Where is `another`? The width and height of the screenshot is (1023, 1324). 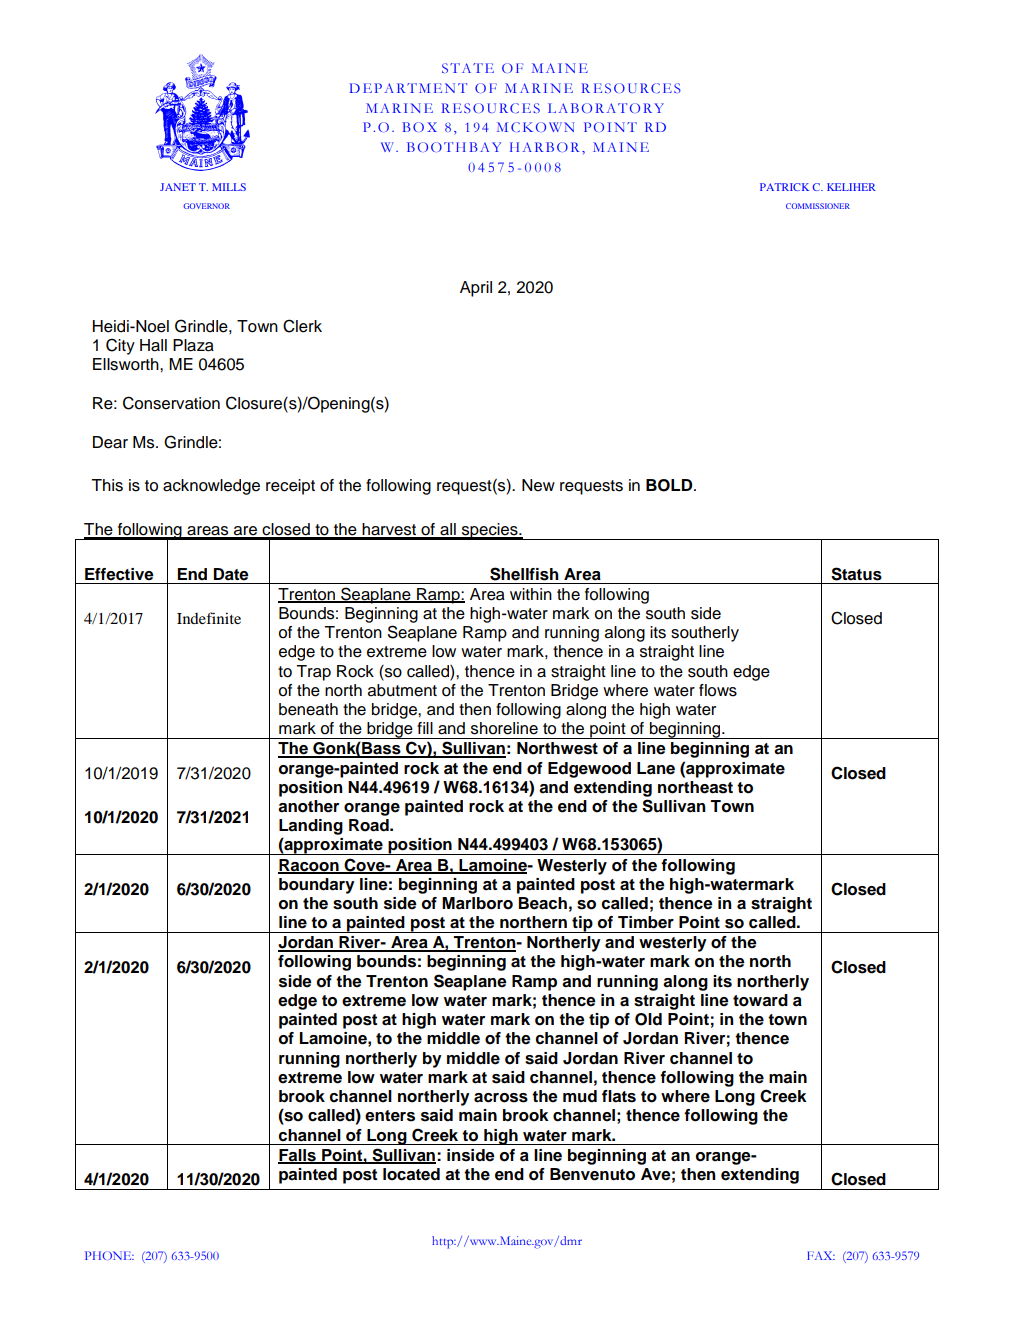
another is located at coordinates (308, 806).
